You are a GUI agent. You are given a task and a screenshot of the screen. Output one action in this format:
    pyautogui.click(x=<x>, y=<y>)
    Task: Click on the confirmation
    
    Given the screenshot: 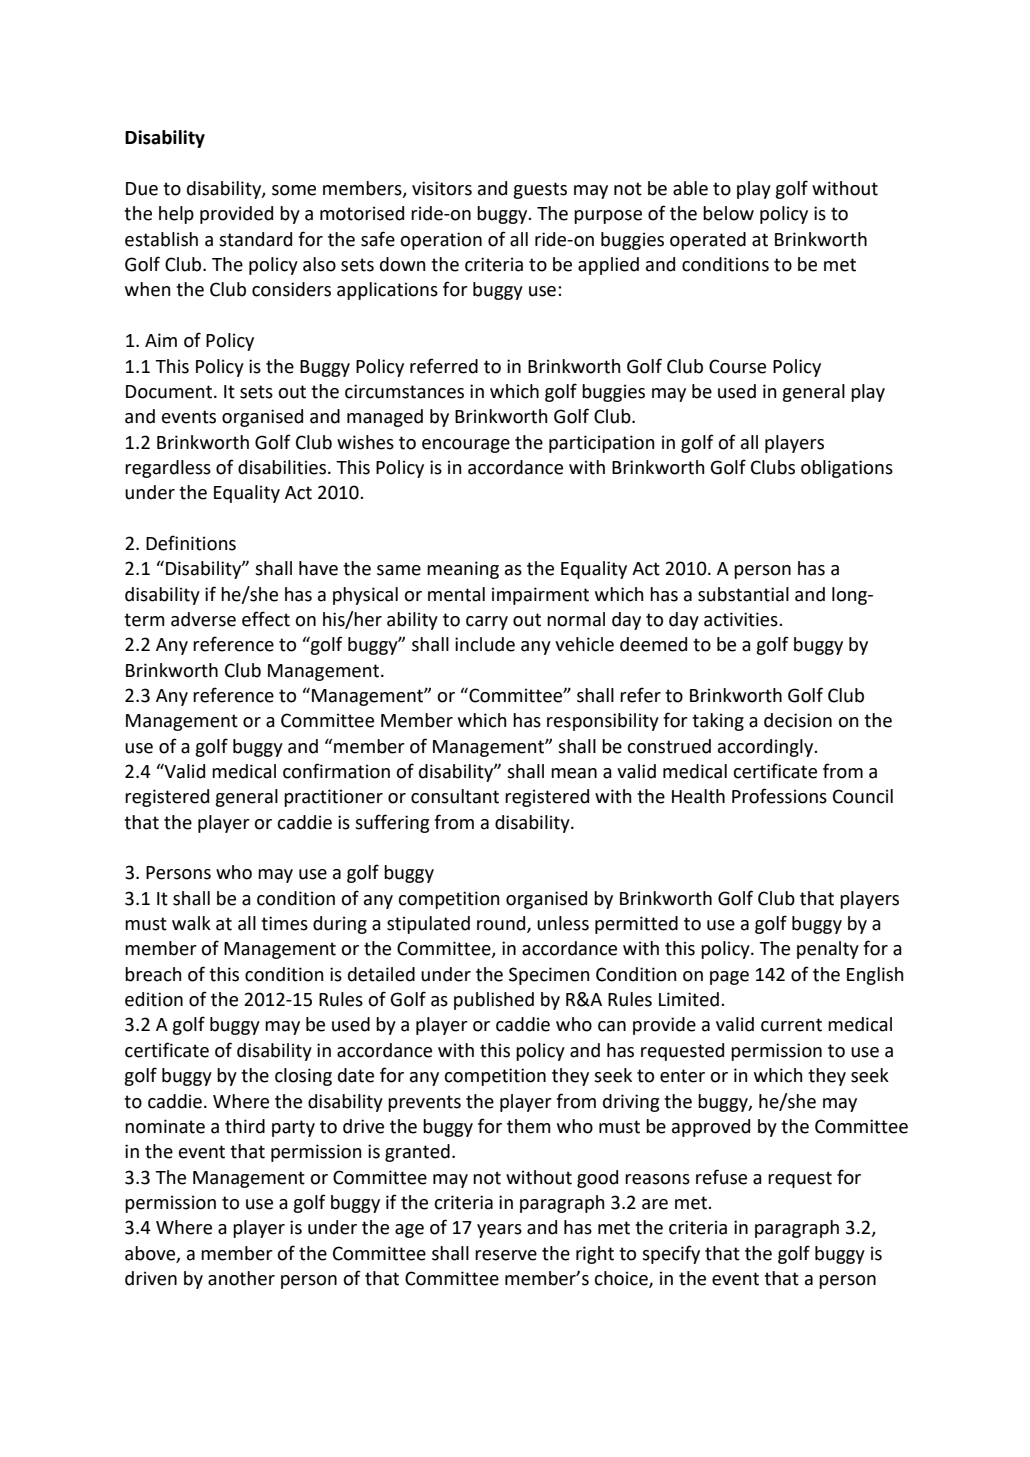 What is the action you would take?
    pyautogui.click(x=336, y=771)
